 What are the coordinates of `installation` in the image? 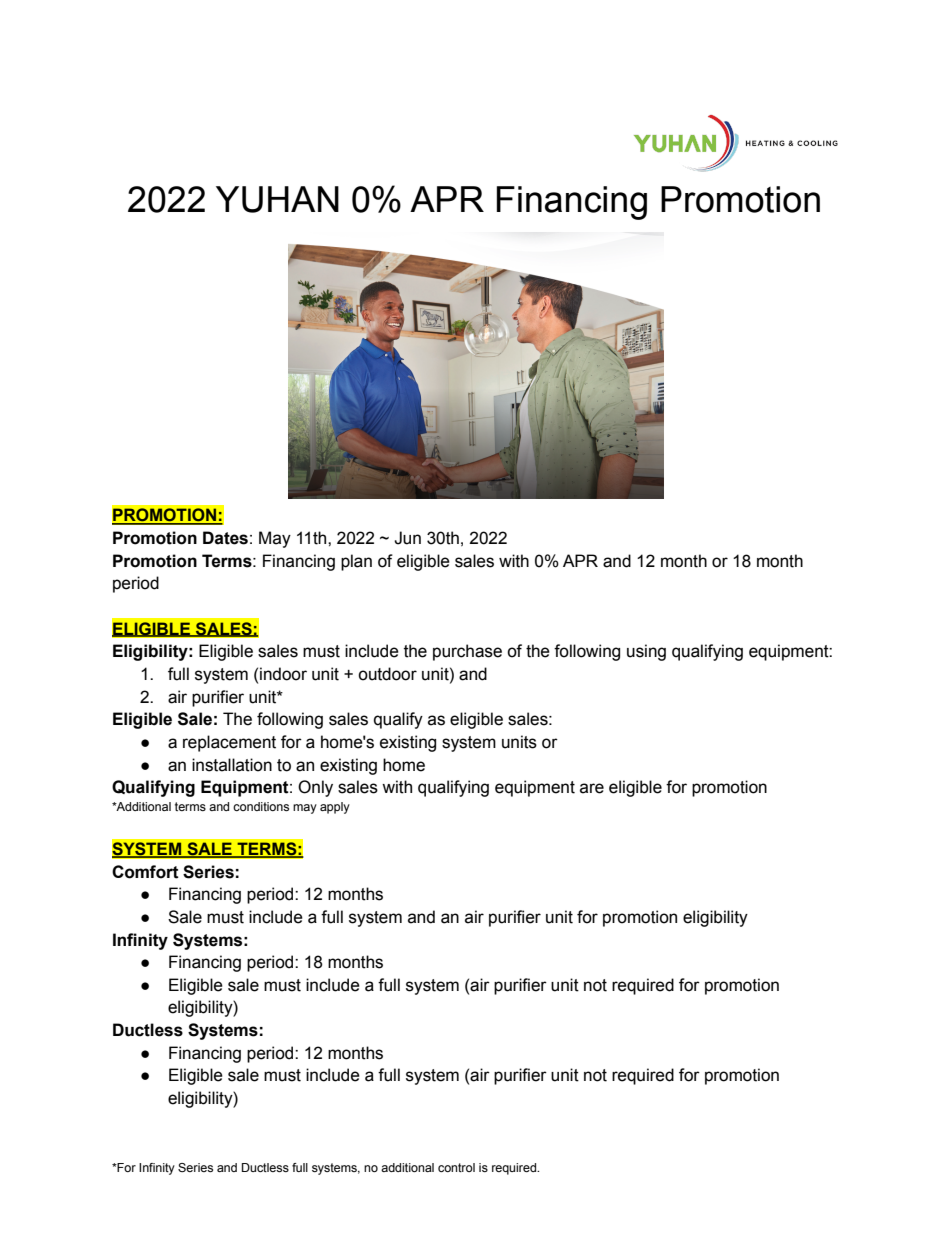 It's located at (232, 765).
